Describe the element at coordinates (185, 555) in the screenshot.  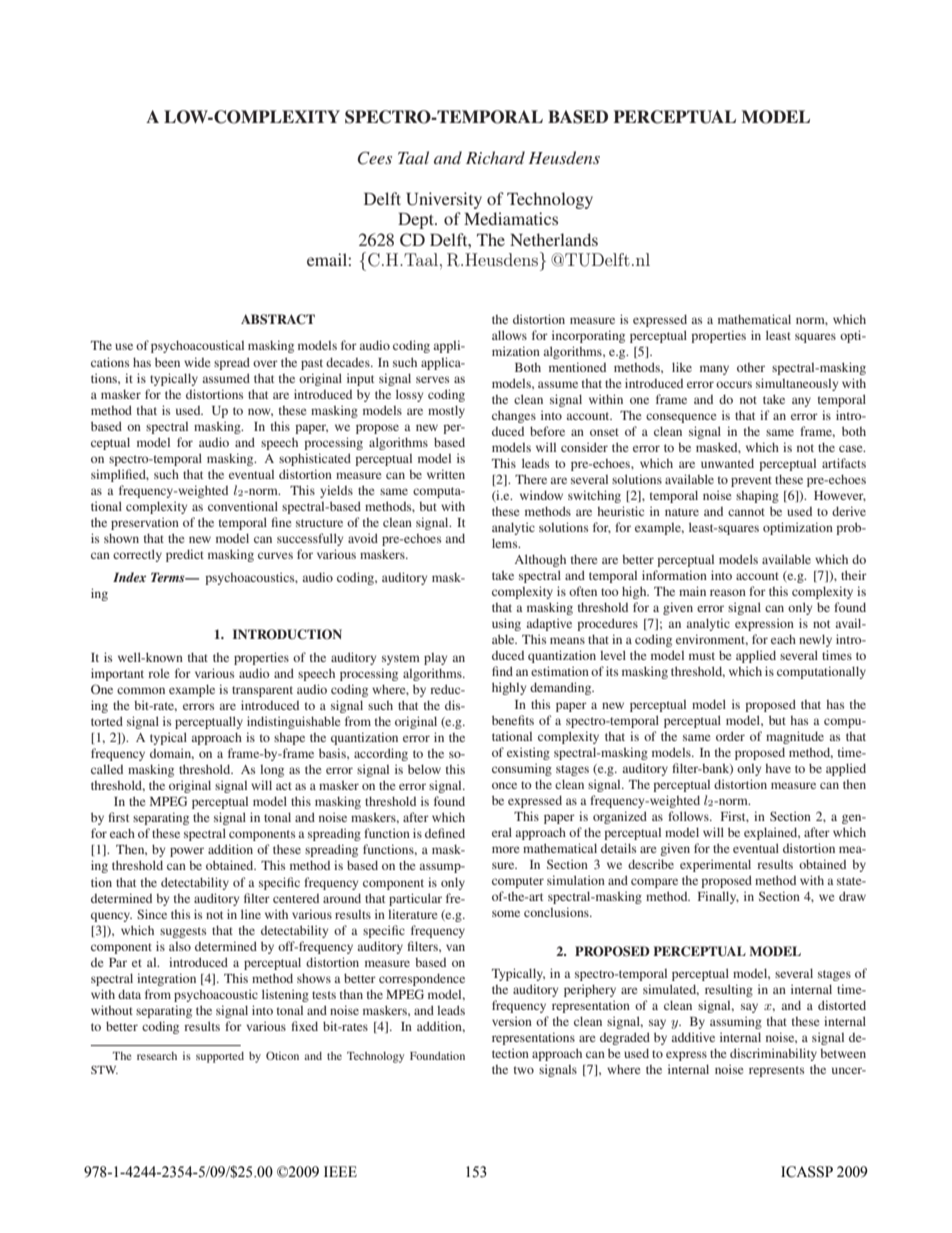
I see `predict` at that location.
